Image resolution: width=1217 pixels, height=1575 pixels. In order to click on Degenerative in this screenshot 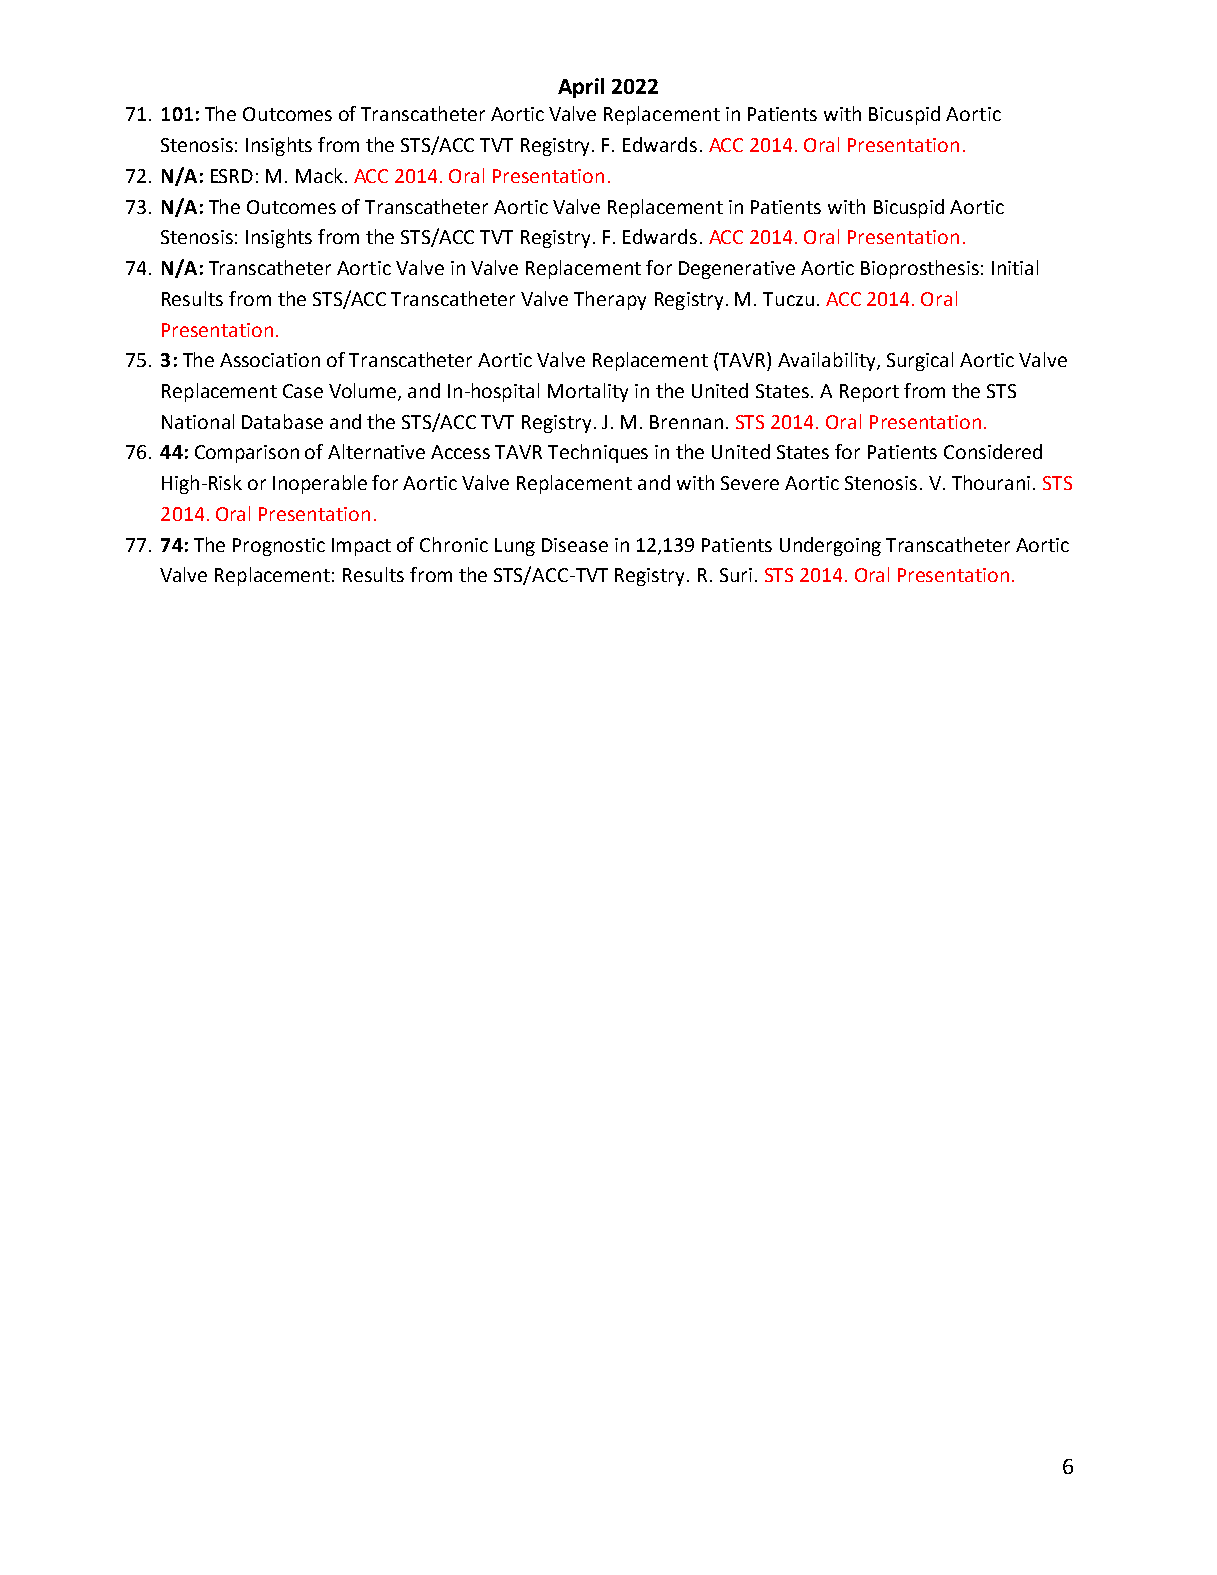, I will do `click(737, 270)`.
